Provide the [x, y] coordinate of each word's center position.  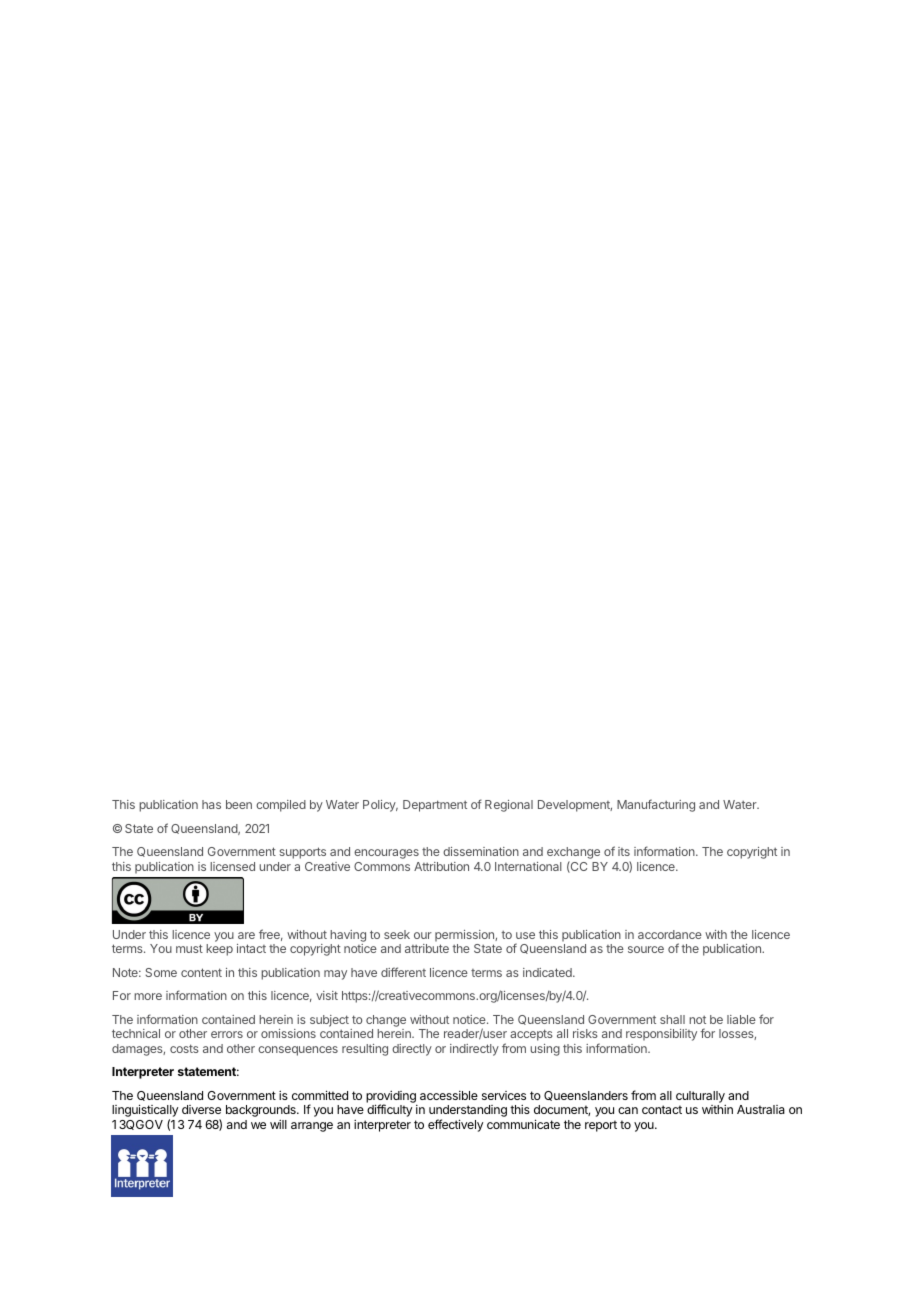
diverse [201, 1109]
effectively [455, 1125]
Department [435, 806]
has [211, 804]
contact [662, 1109]
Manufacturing [656, 805]
